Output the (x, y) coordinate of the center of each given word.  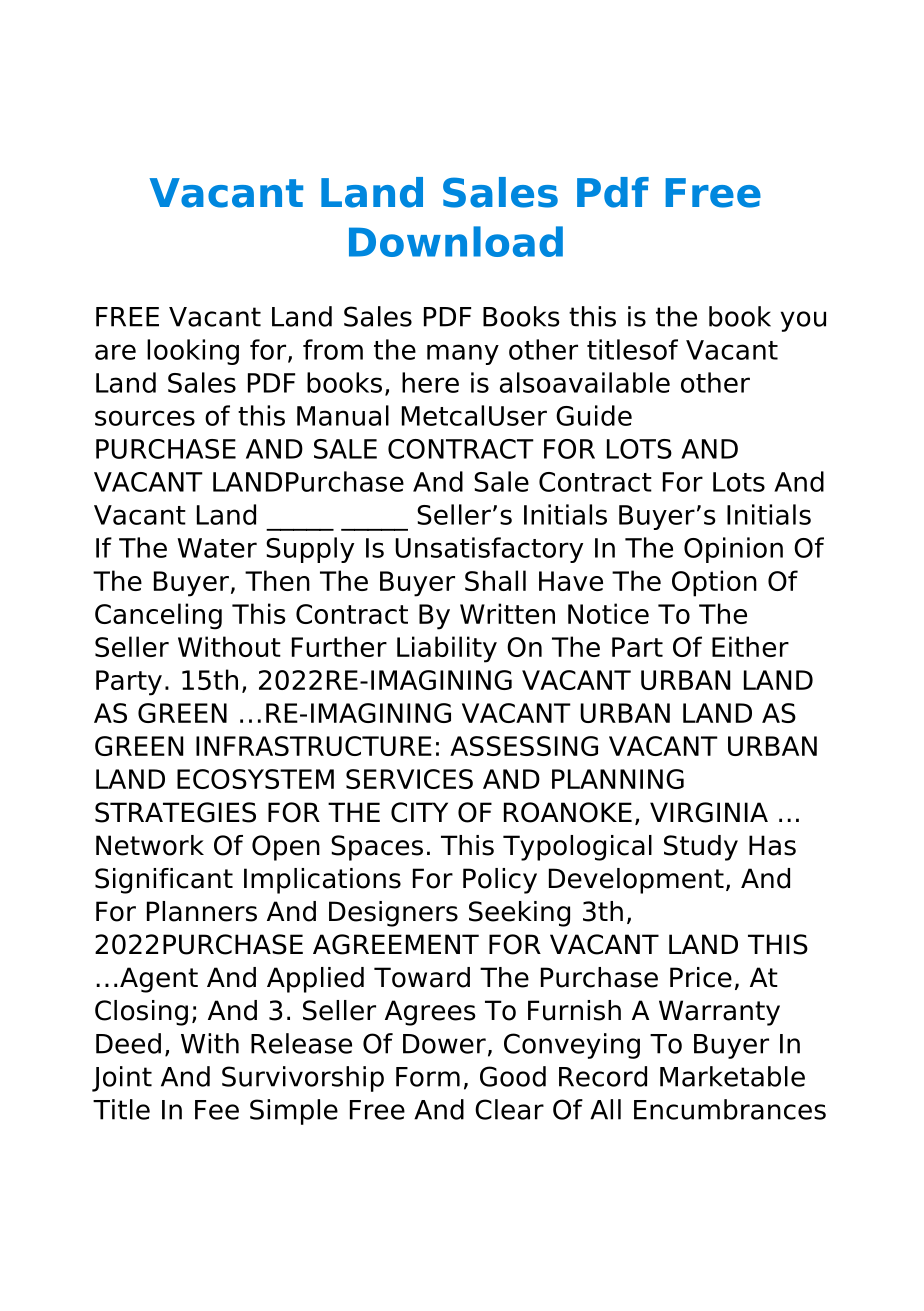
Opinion (733, 550)
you (803, 321)
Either (750, 646)
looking (193, 352)
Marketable (732, 1076)
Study (701, 848)
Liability (447, 649)
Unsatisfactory (489, 550)
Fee (217, 1110)
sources (145, 418)
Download (456, 241)
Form (428, 1077)
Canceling (158, 616)
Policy (500, 881)
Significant (164, 881)
